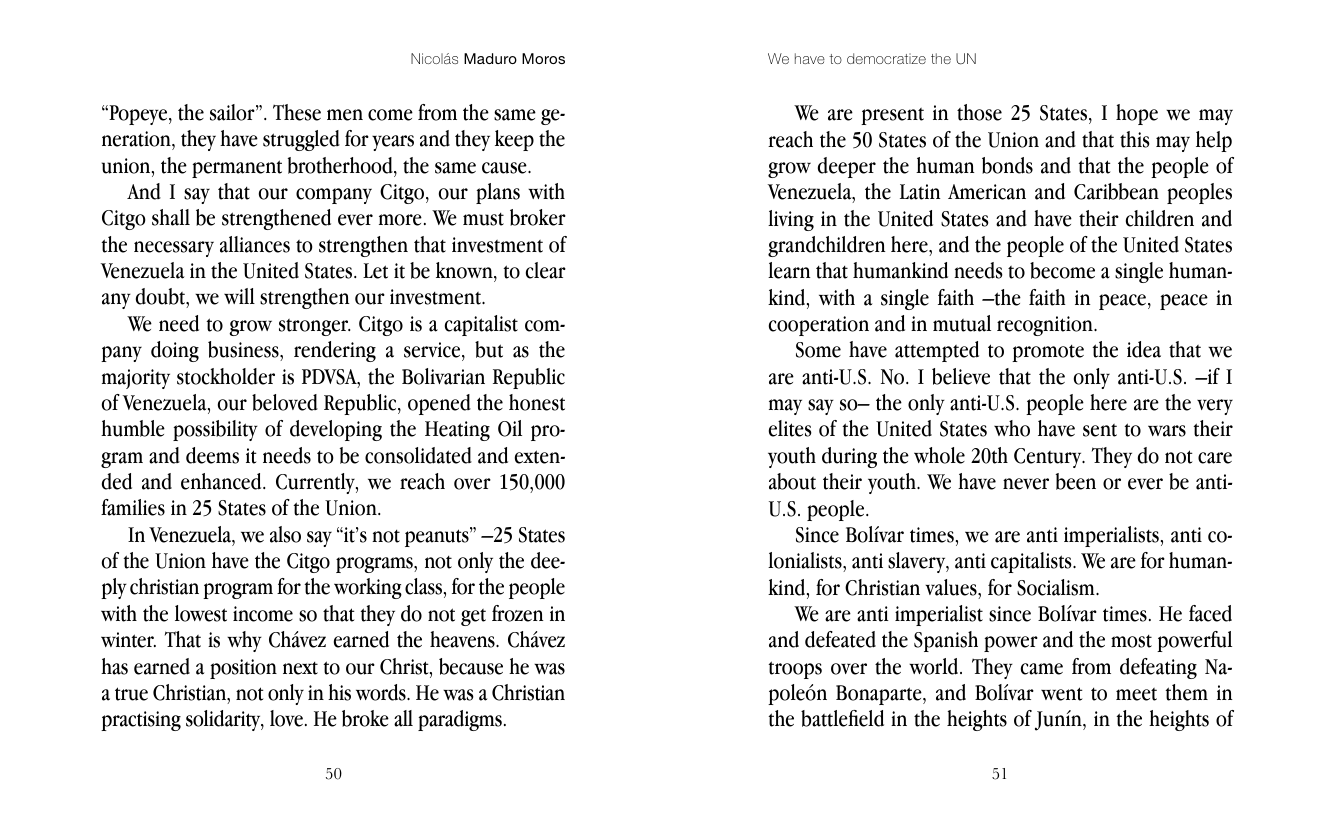  Describe the element at coordinates (297, 112) in the screenshot. I see `These` at that location.
